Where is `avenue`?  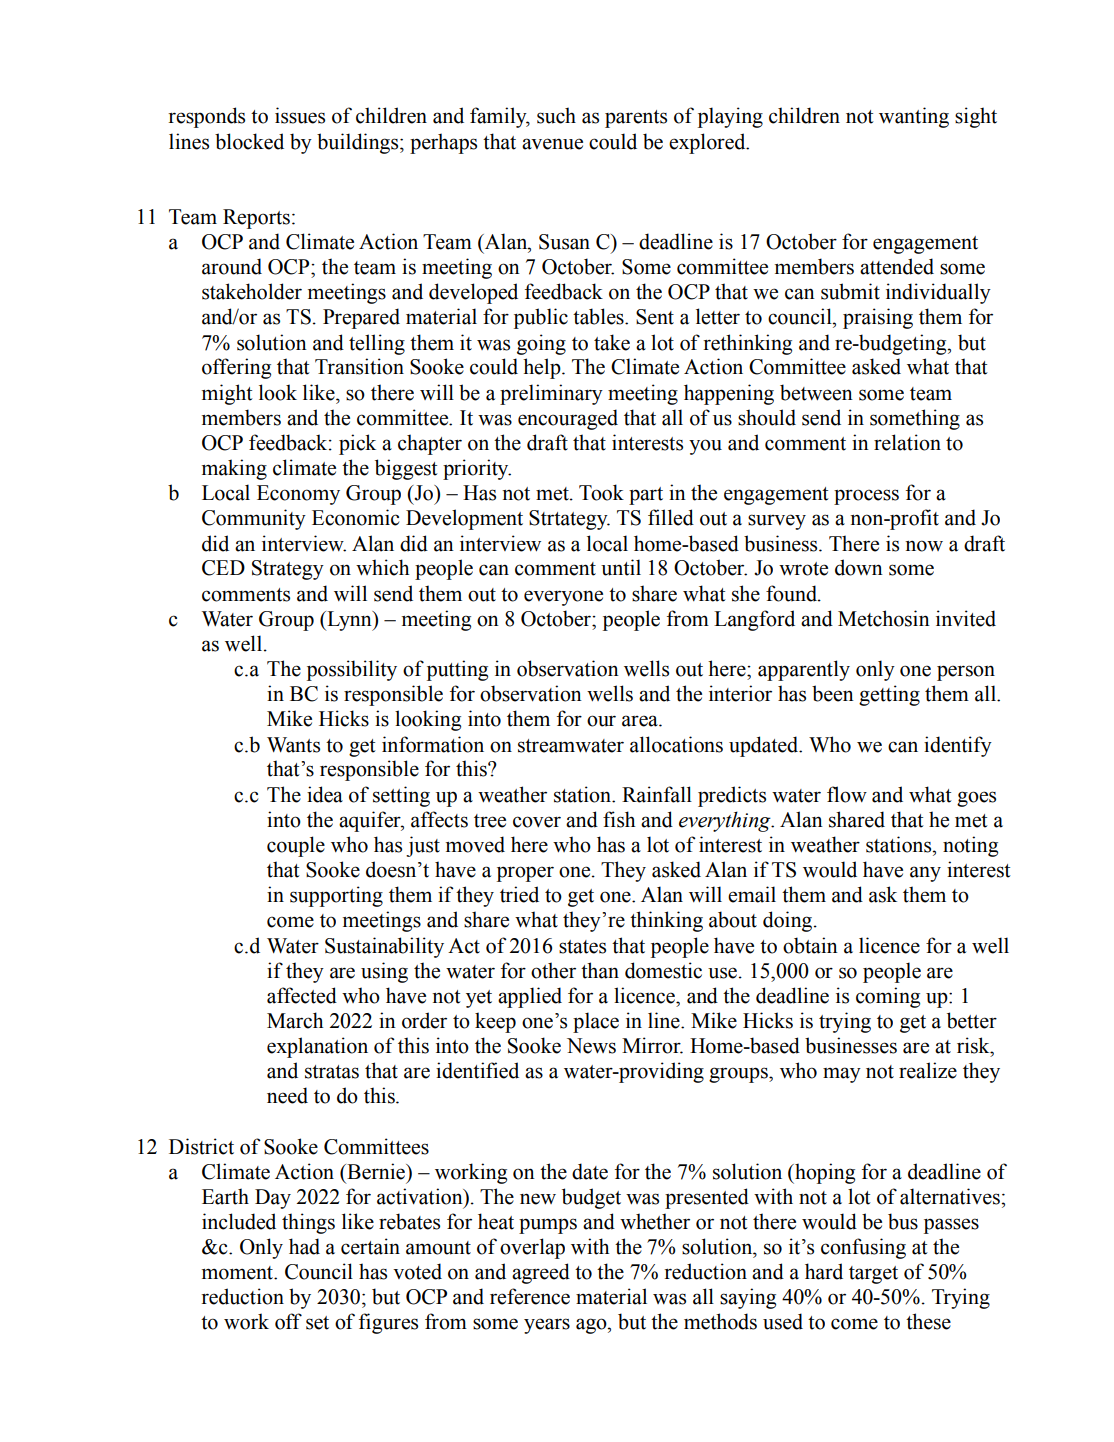
avenue is located at coordinates (552, 144).
